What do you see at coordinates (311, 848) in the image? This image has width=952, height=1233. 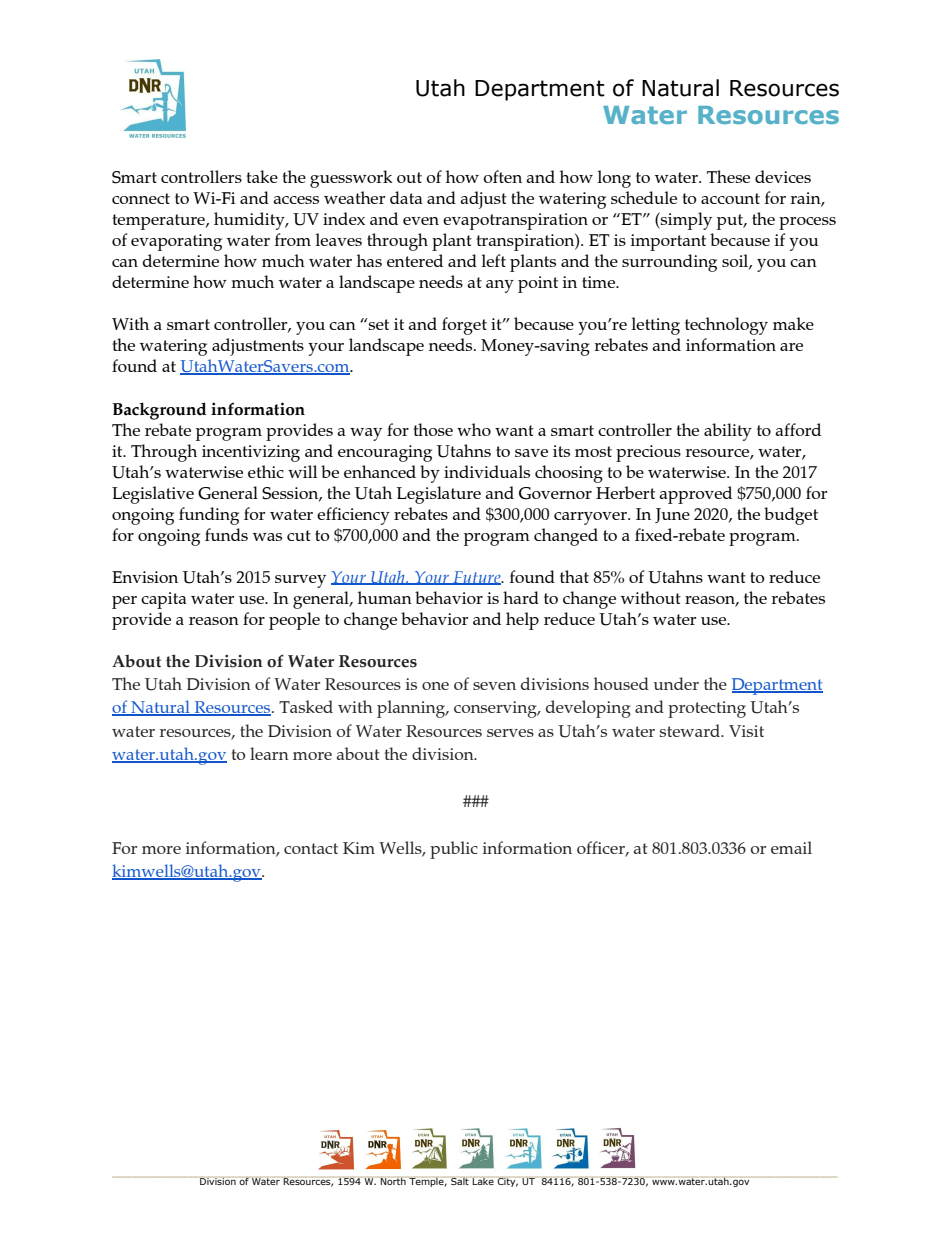 I see `contact` at bounding box center [311, 848].
